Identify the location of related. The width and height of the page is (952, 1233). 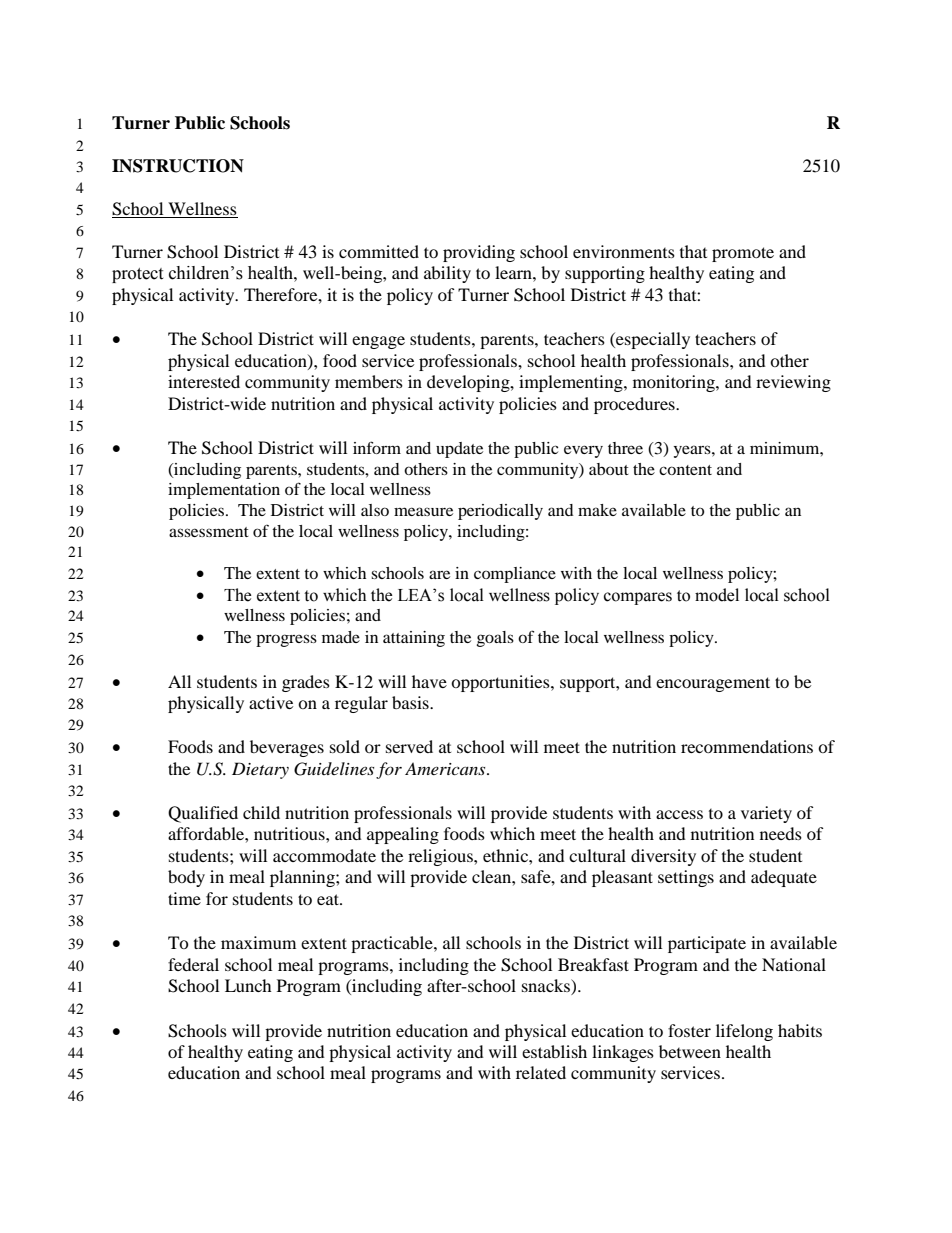
(541, 1072).
